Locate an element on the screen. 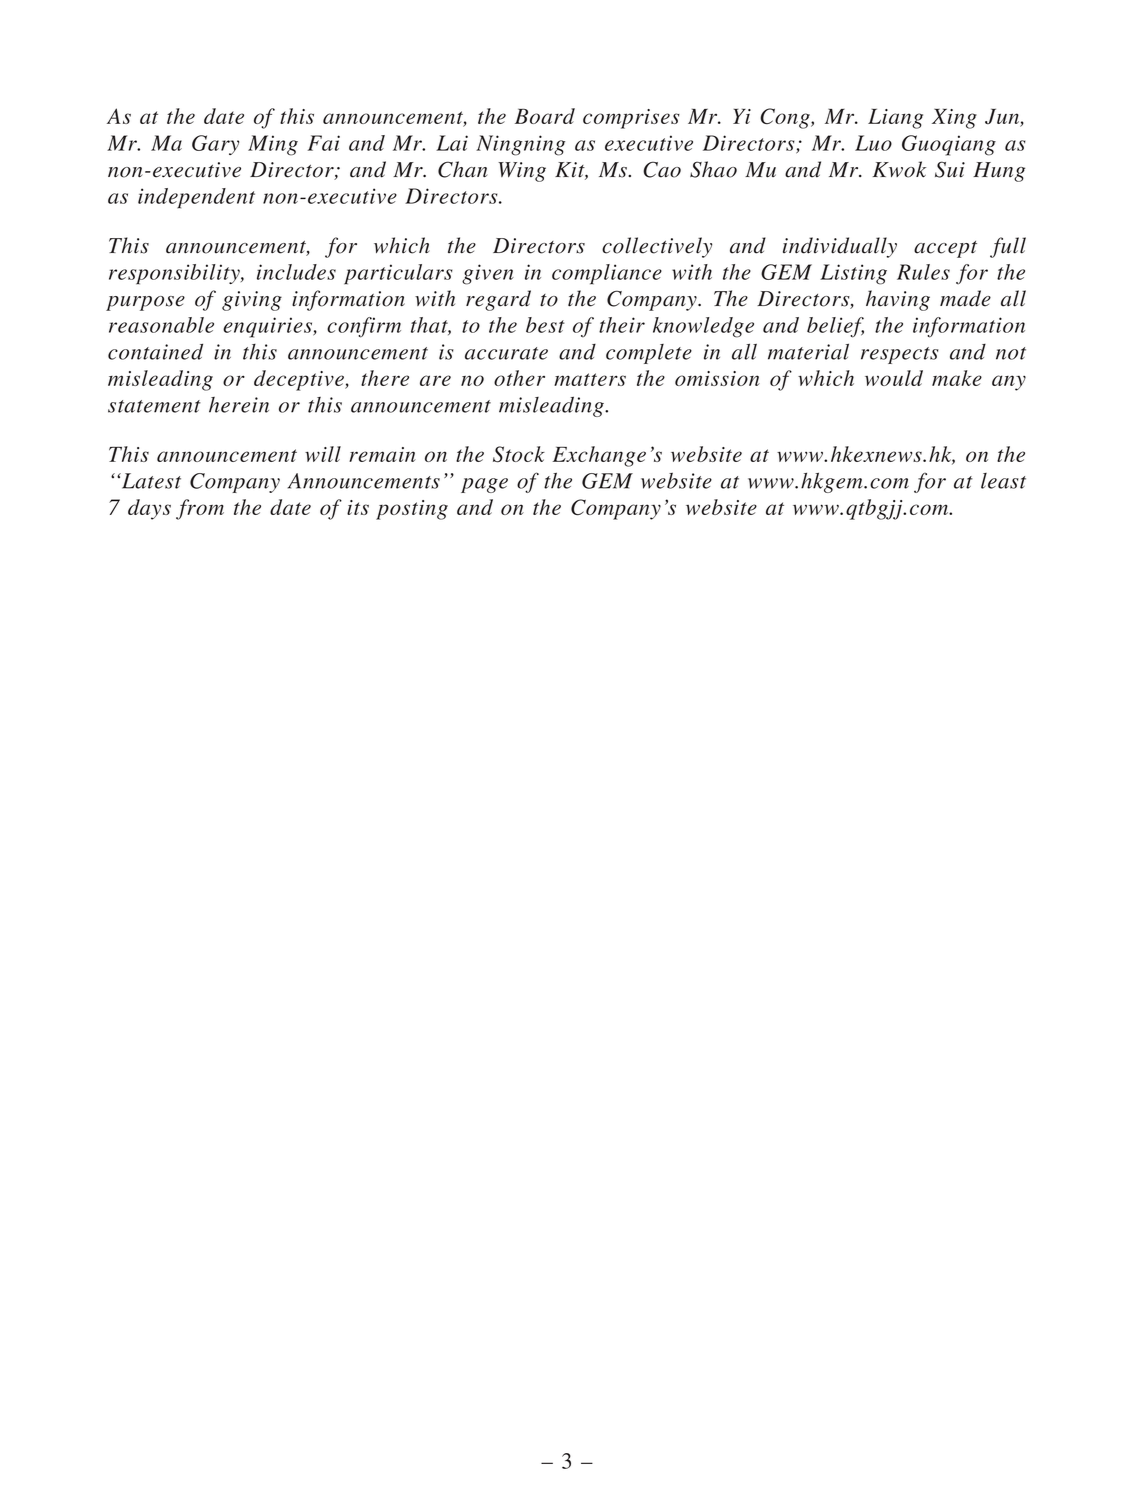 This screenshot has width=1134, height=1512. Liang is located at coordinates (895, 118).
